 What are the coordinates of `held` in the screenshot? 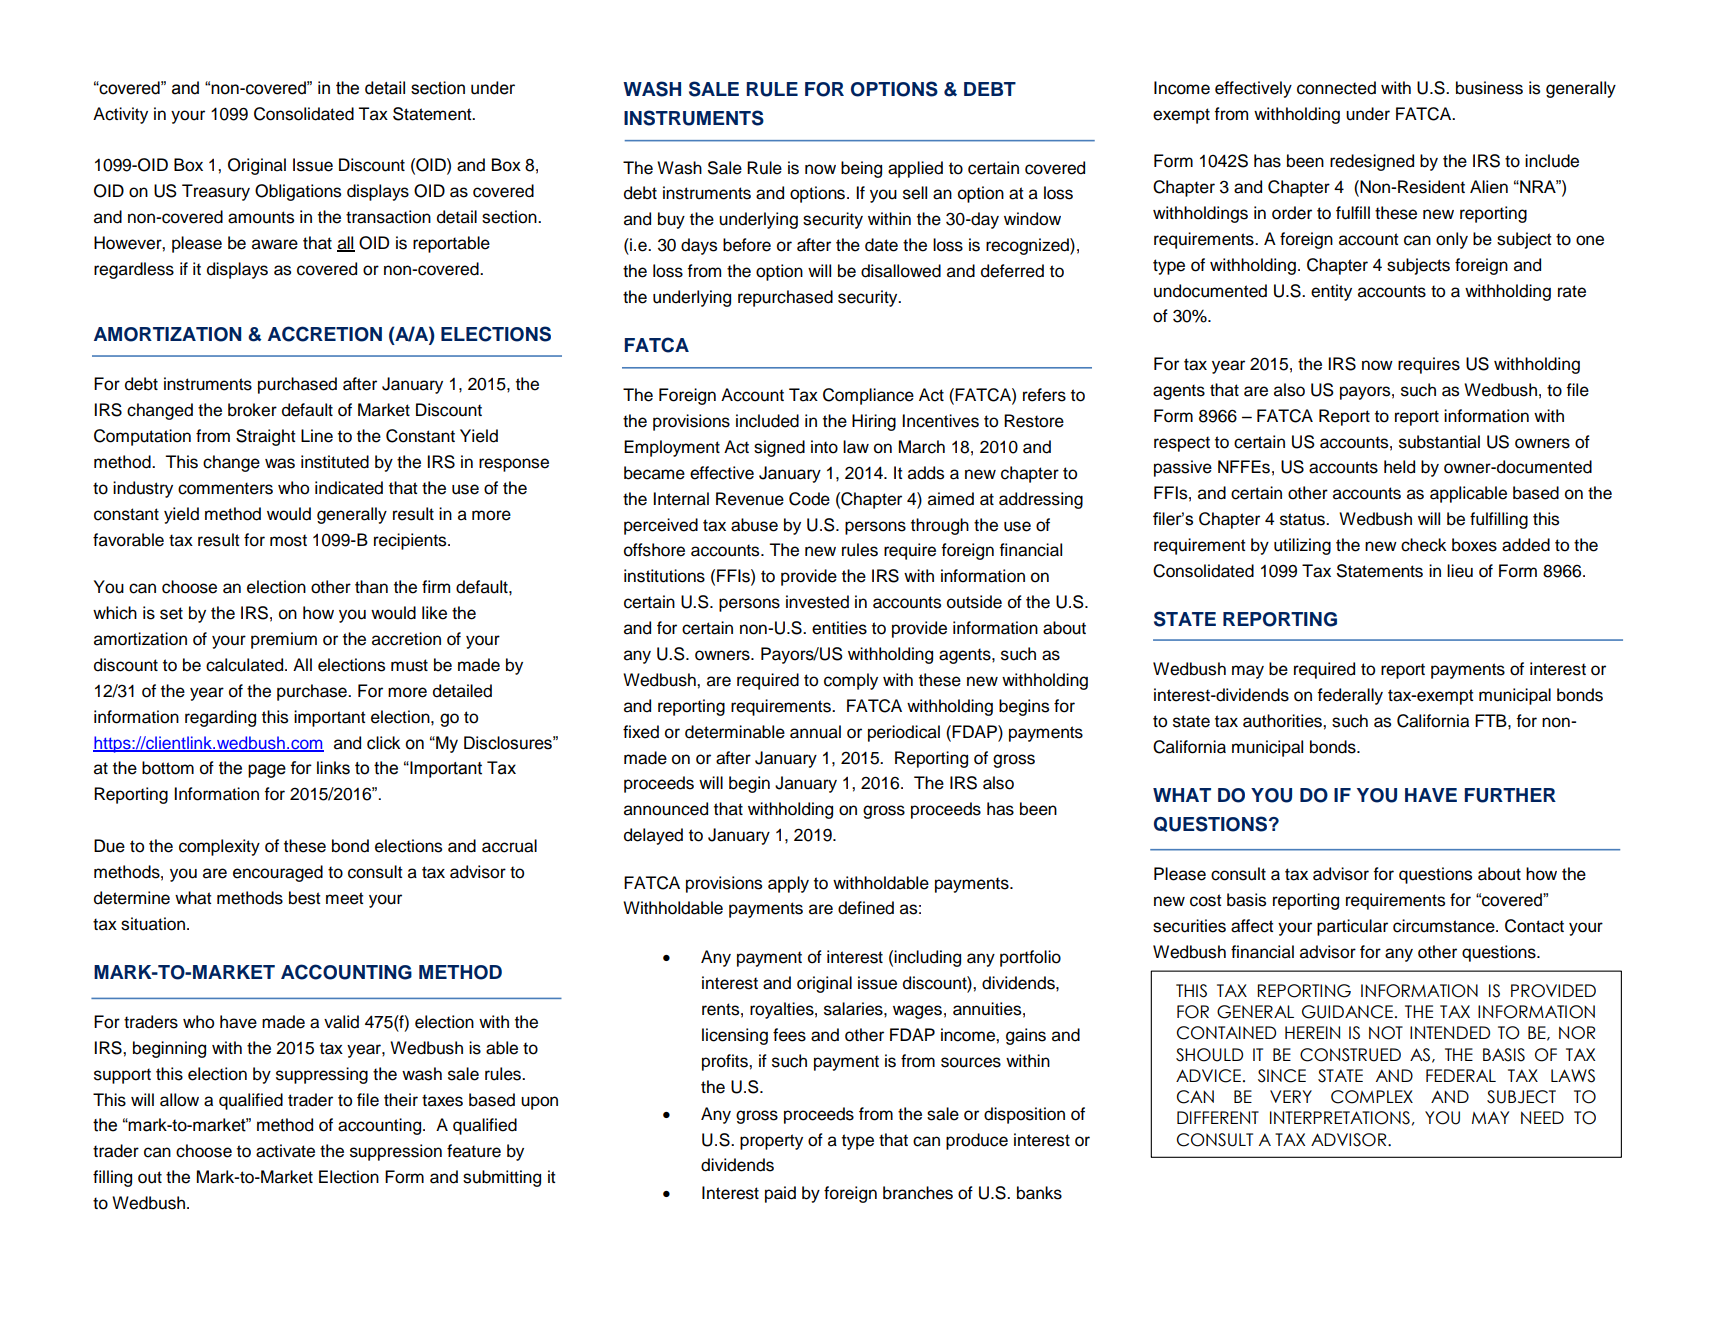 It's located at (1399, 467).
